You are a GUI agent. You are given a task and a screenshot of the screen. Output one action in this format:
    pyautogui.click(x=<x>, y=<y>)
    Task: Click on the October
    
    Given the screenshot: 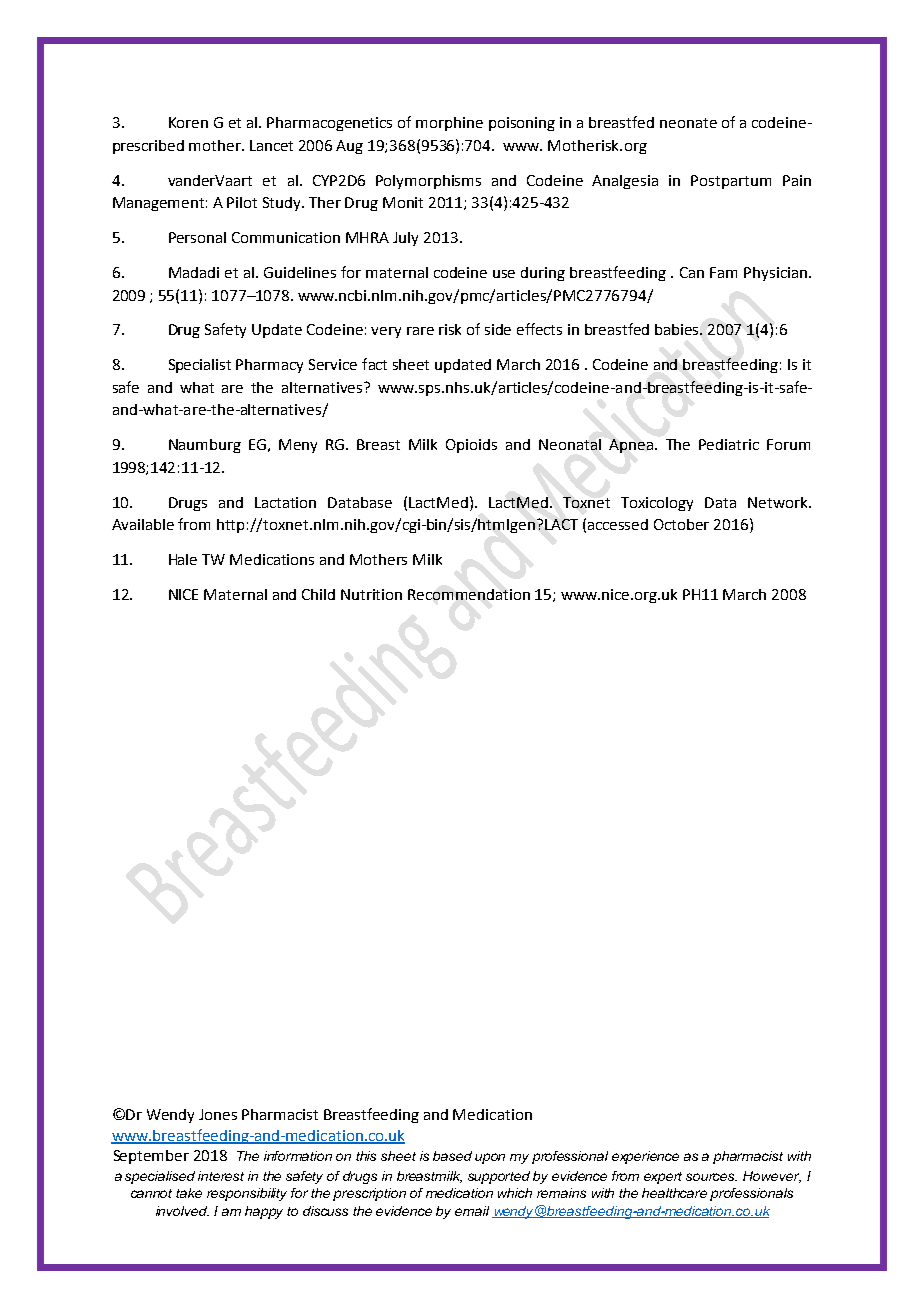 What is the action you would take?
    pyautogui.click(x=681, y=524)
